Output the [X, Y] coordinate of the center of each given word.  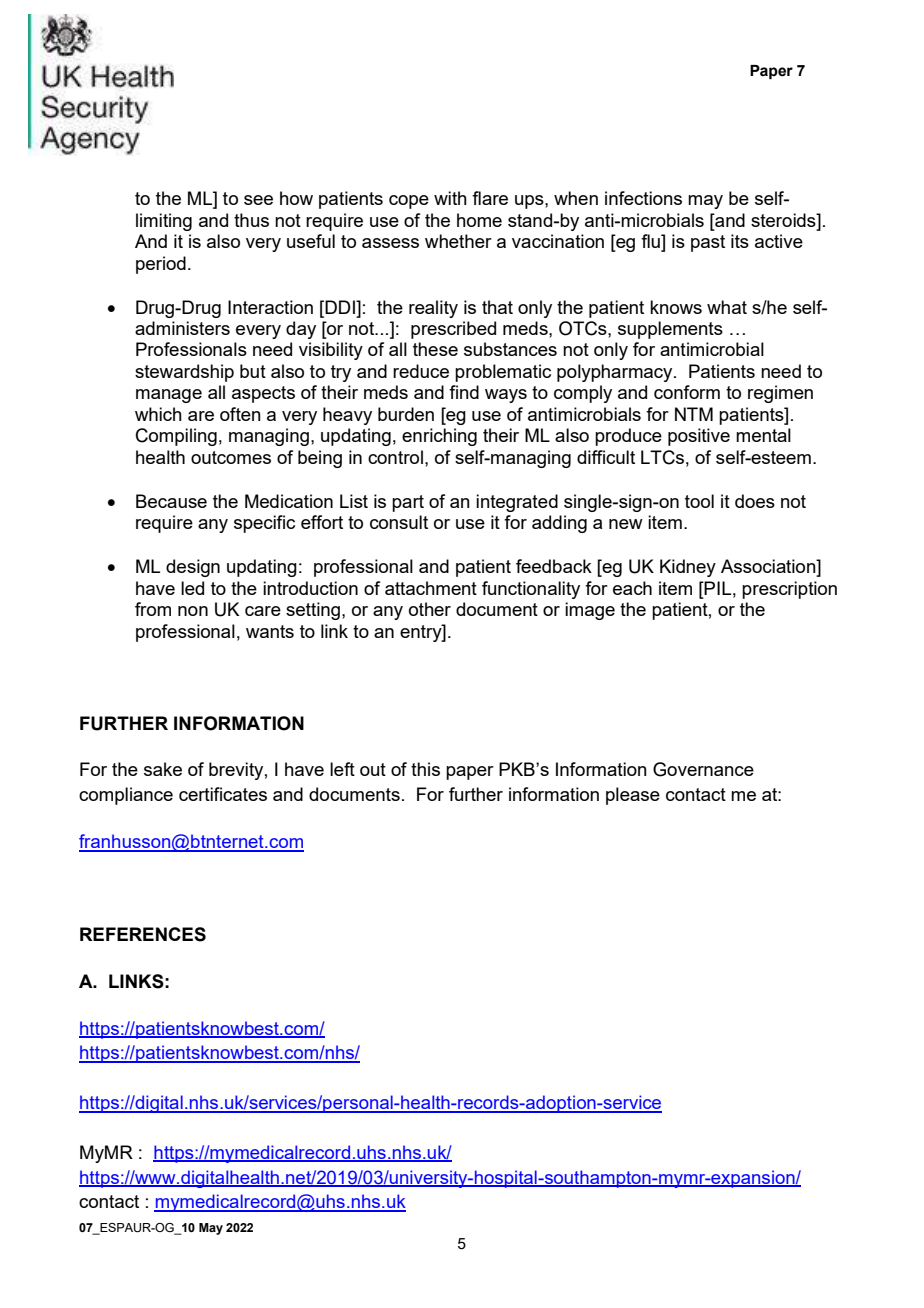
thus [251, 220]
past [708, 243]
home [479, 220]
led [192, 588]
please [633, 796]
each [632, 588]
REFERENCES [143, 934]
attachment [431, 588]
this [425, 769]
